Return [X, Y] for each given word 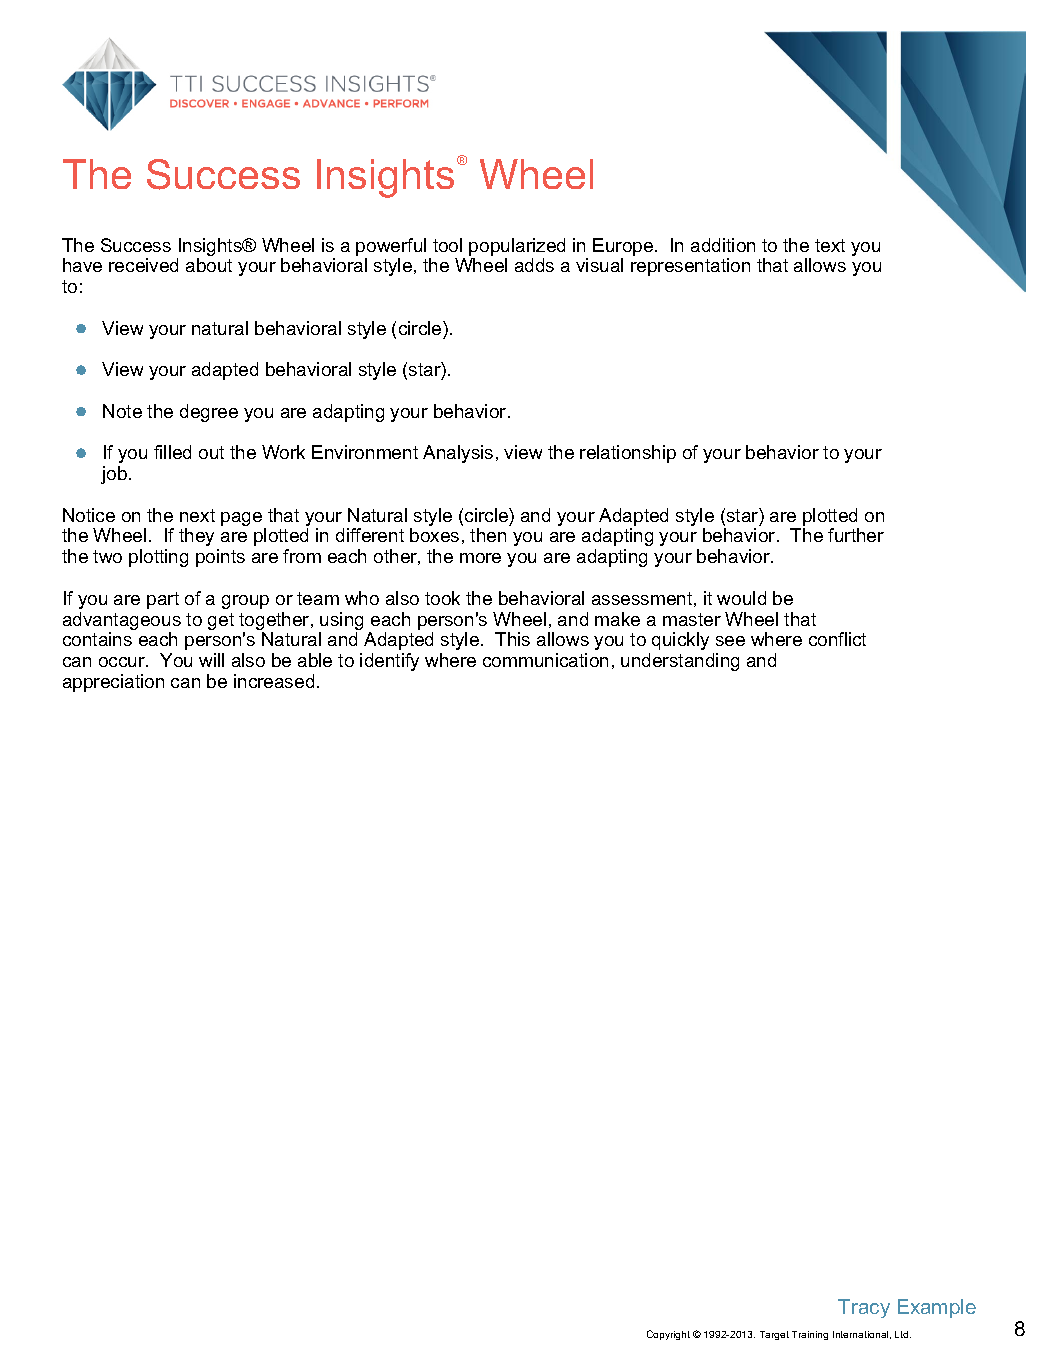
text [830, 245]
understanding [680, 662]
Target [774, 1335]
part [163, 600]
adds [534, 265]
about [209, 265]
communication [545, 660]
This [512, 639]
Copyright [668, 1335]
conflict [837, 639]
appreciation [113, 683]
